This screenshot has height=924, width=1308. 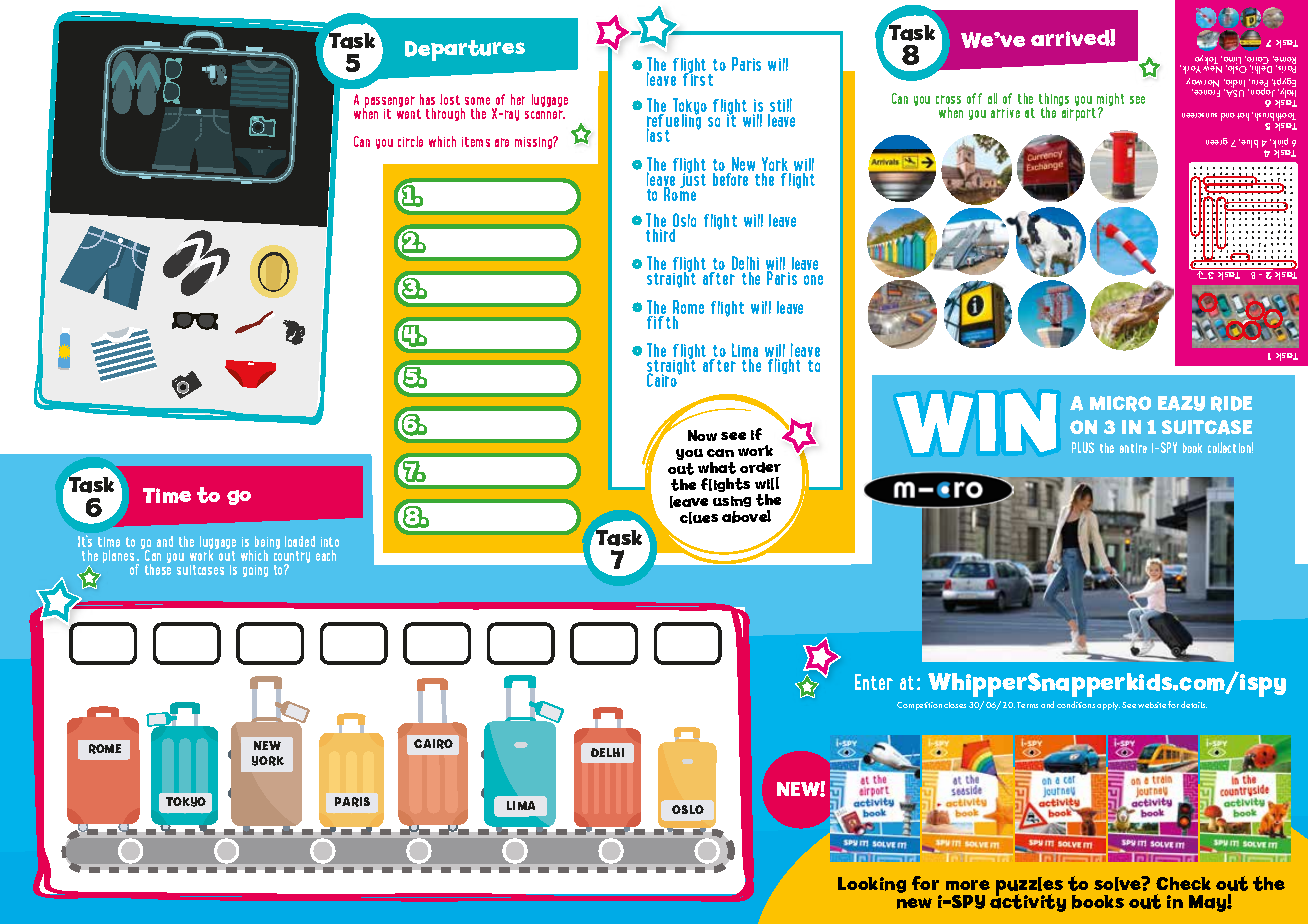 What do you see at coordinates (1108, 706) in the screenshot?
I see `apply` at bounding box center [1108, 706].
